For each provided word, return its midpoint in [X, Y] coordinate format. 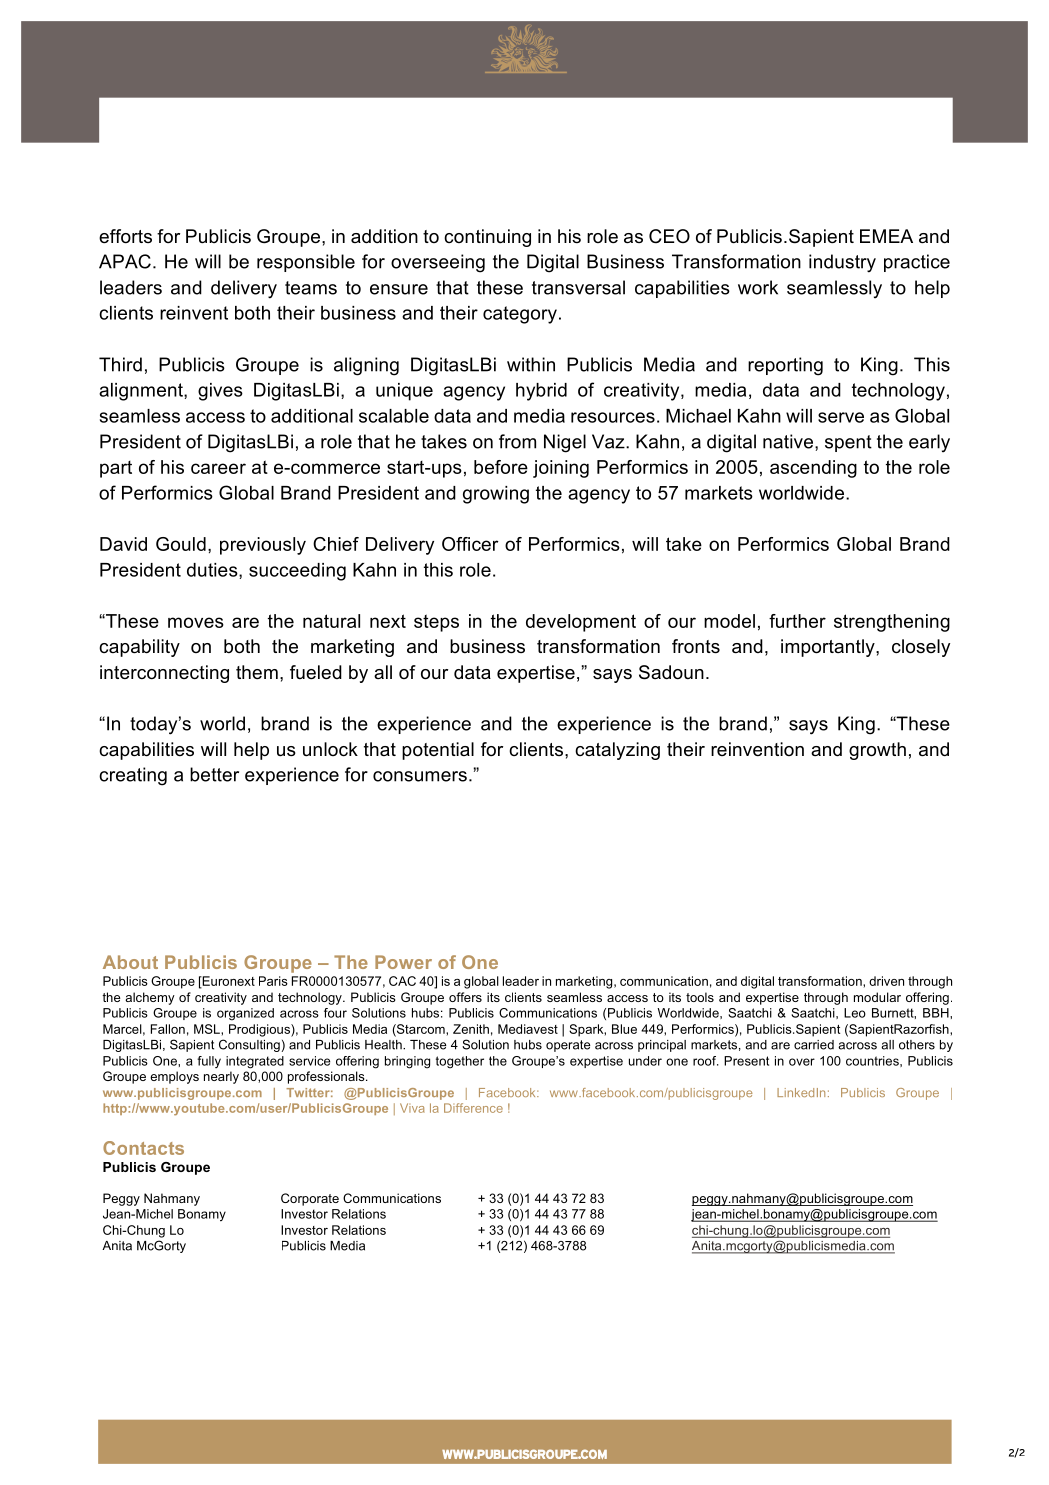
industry [842, 263]
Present [746, 1061]
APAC [125, 261]
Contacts [143, 1148]
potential [438, 751]
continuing [487, 238]
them [257, 672]
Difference [473, 1108]
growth [877, 751]
